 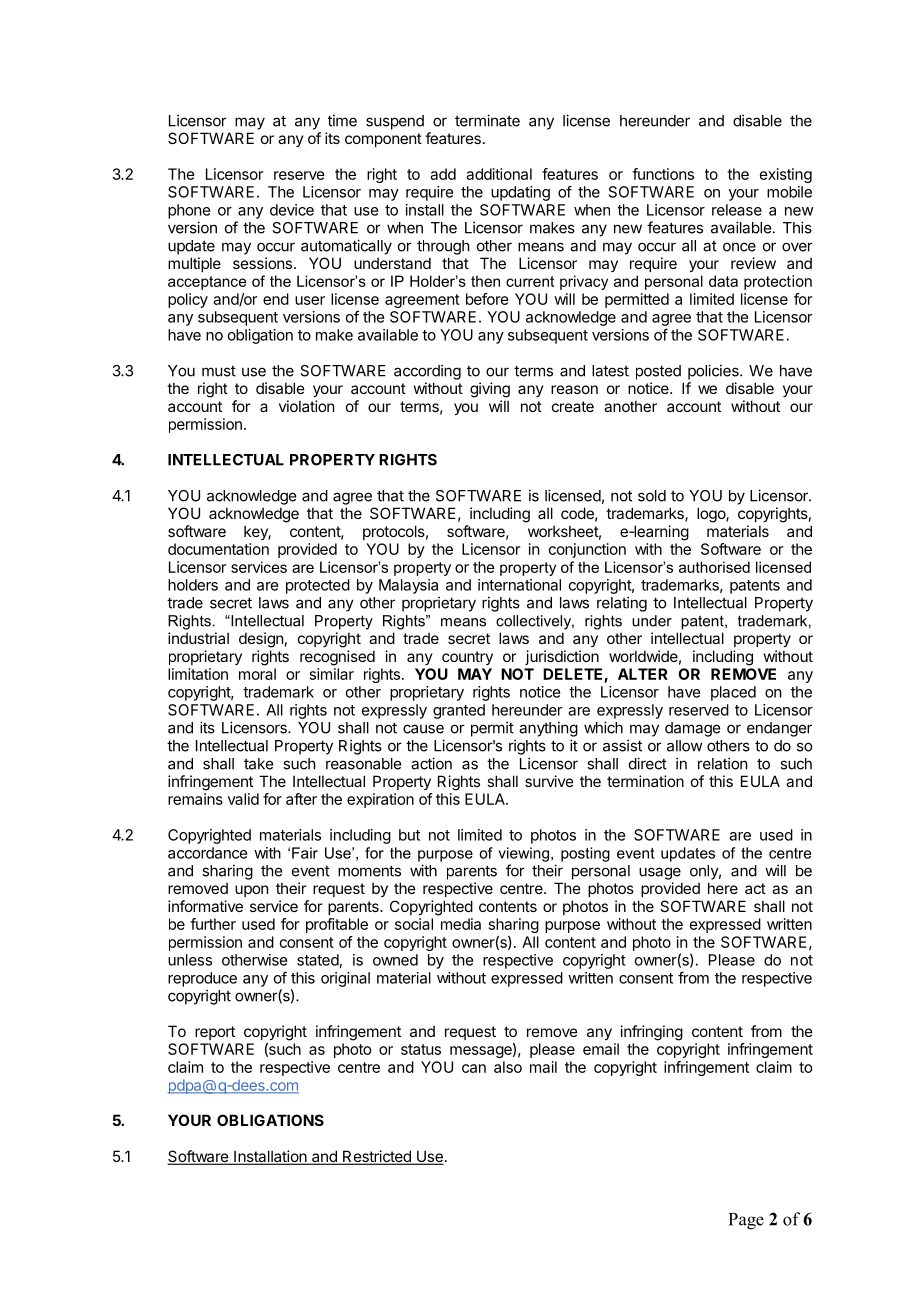 I want to click on moral, so click(x=257, y=674).
